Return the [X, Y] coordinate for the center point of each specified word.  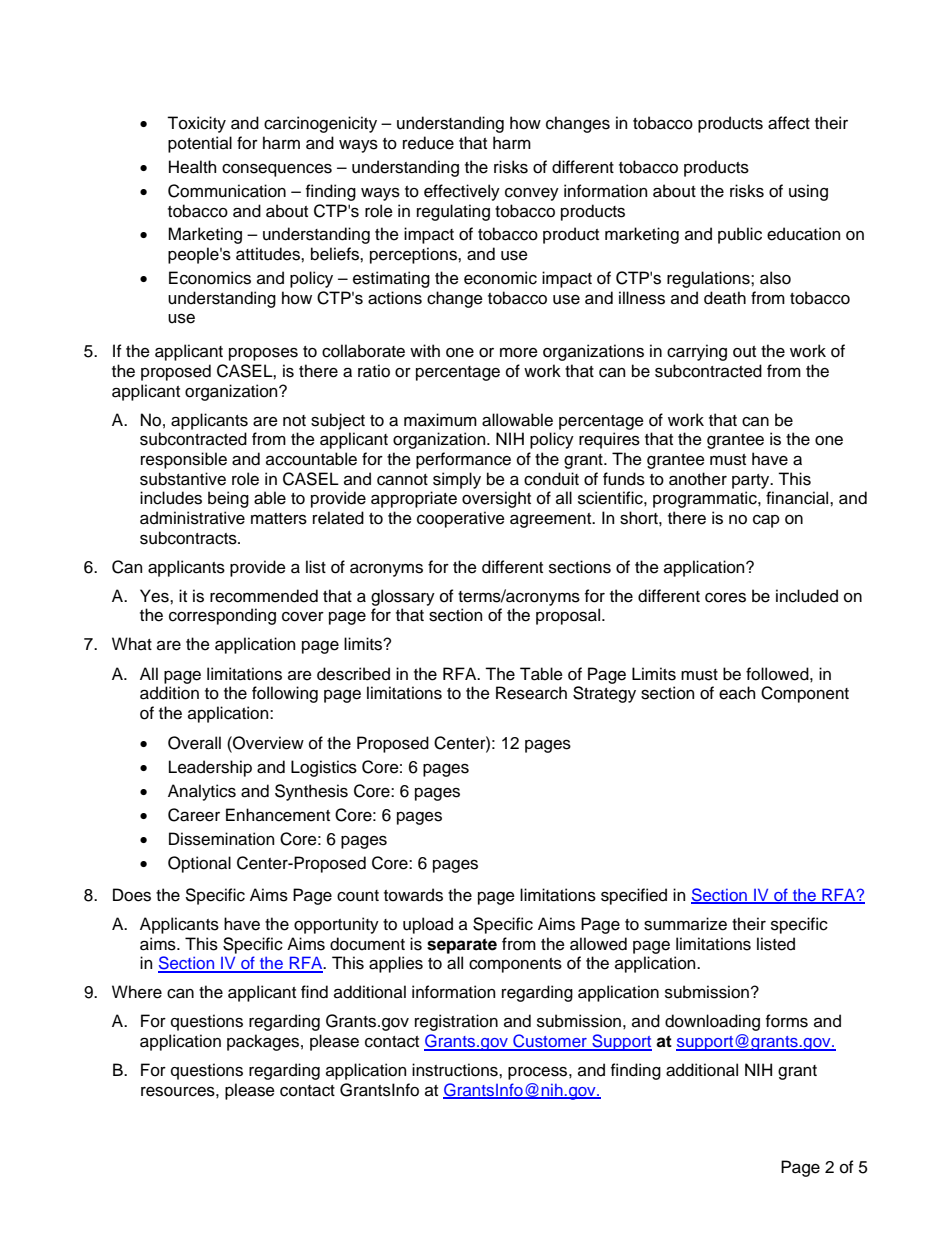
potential [200, 144]
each [737, 693]
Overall [194, 743]
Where [137, 992]
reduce [428, 143]
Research [531, 693]
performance [463, 460]
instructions [456, 1070]
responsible [184, 460]
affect [789, 123]
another [698, 479]
